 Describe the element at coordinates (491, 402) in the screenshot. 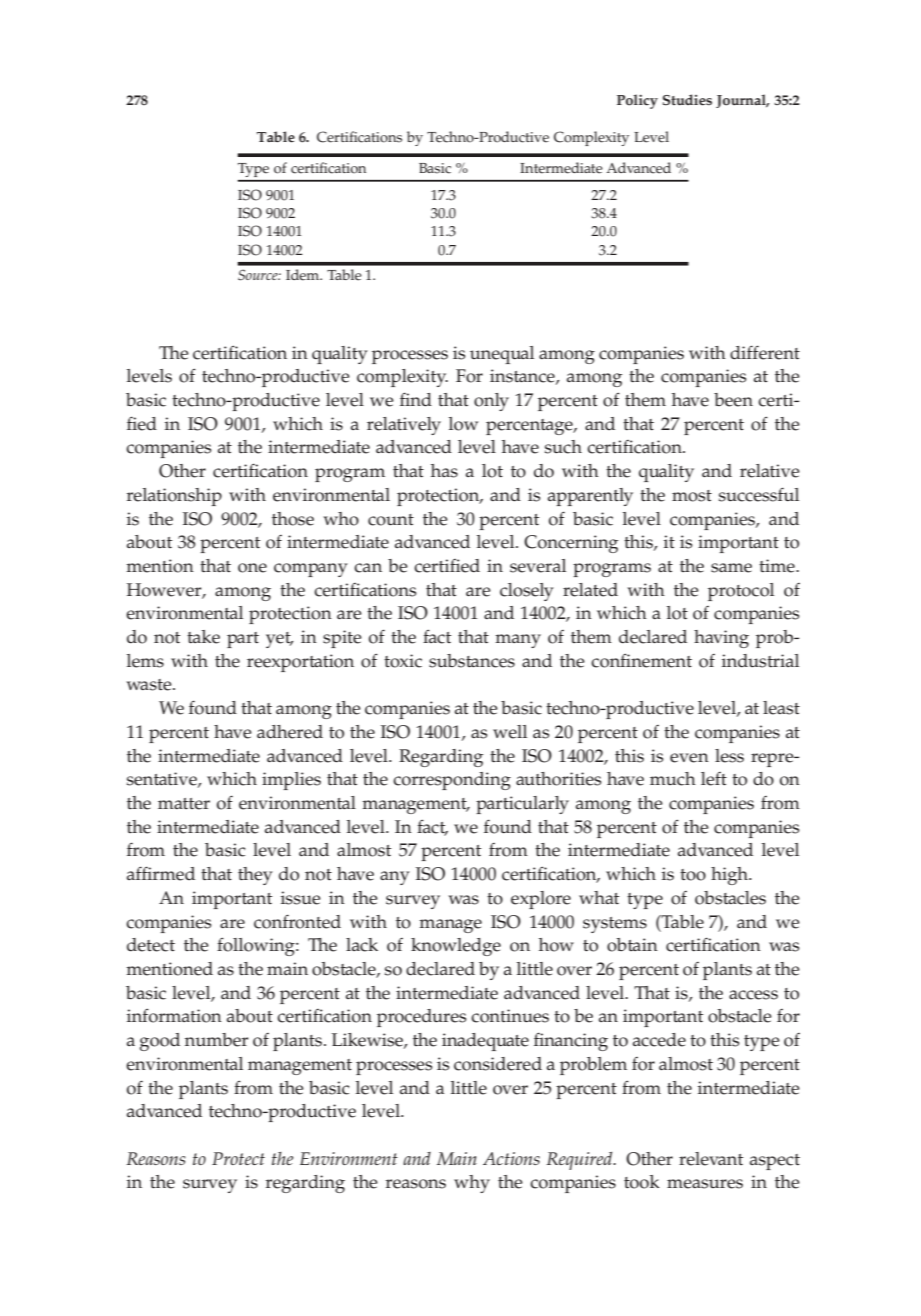

I see `only` at that location.
